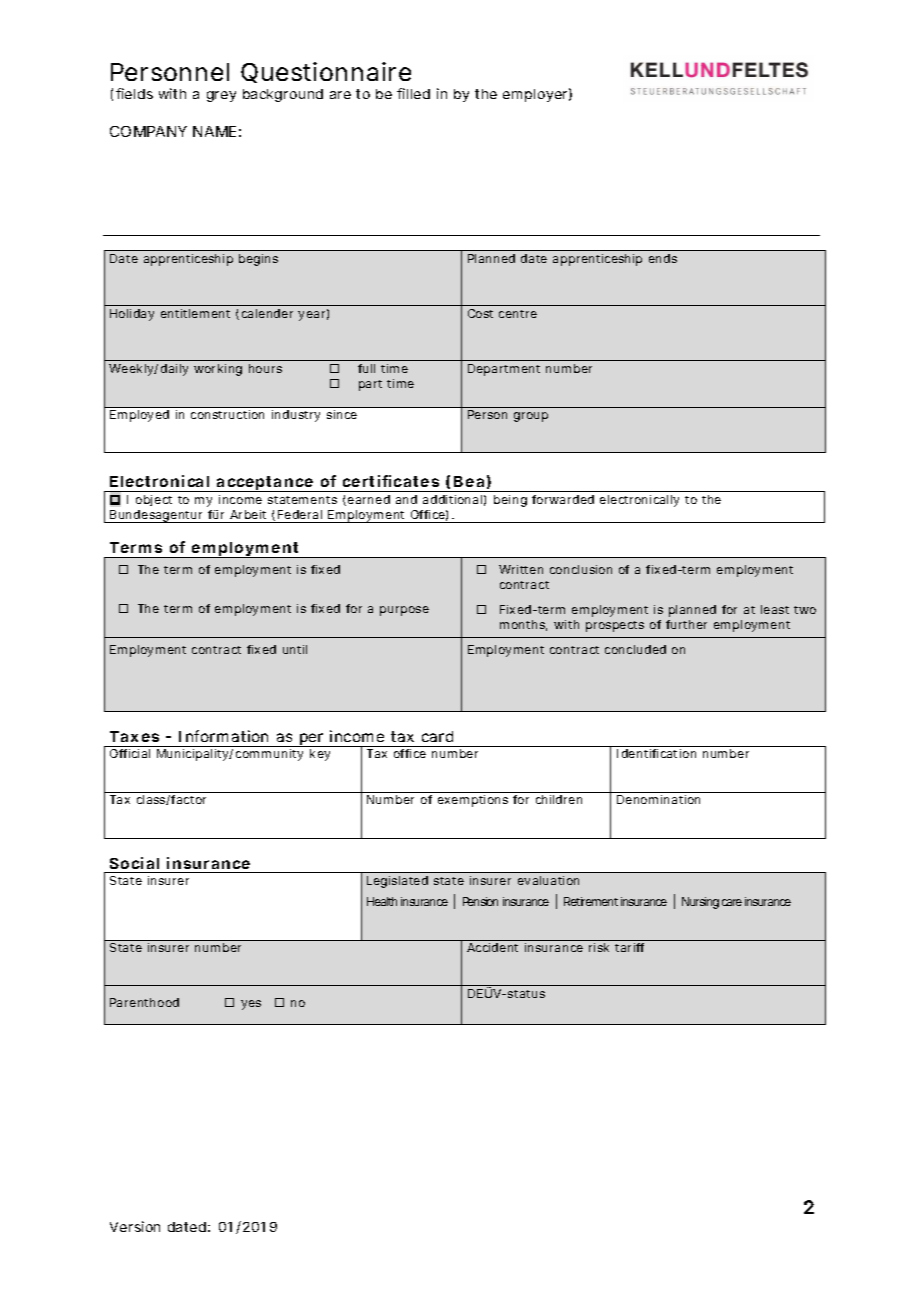 Image resolution: width=924 pixels, height=1308 pixels. Describe the element at coordinates (221, 96) in the screenshot. I see `grey` at that location.
